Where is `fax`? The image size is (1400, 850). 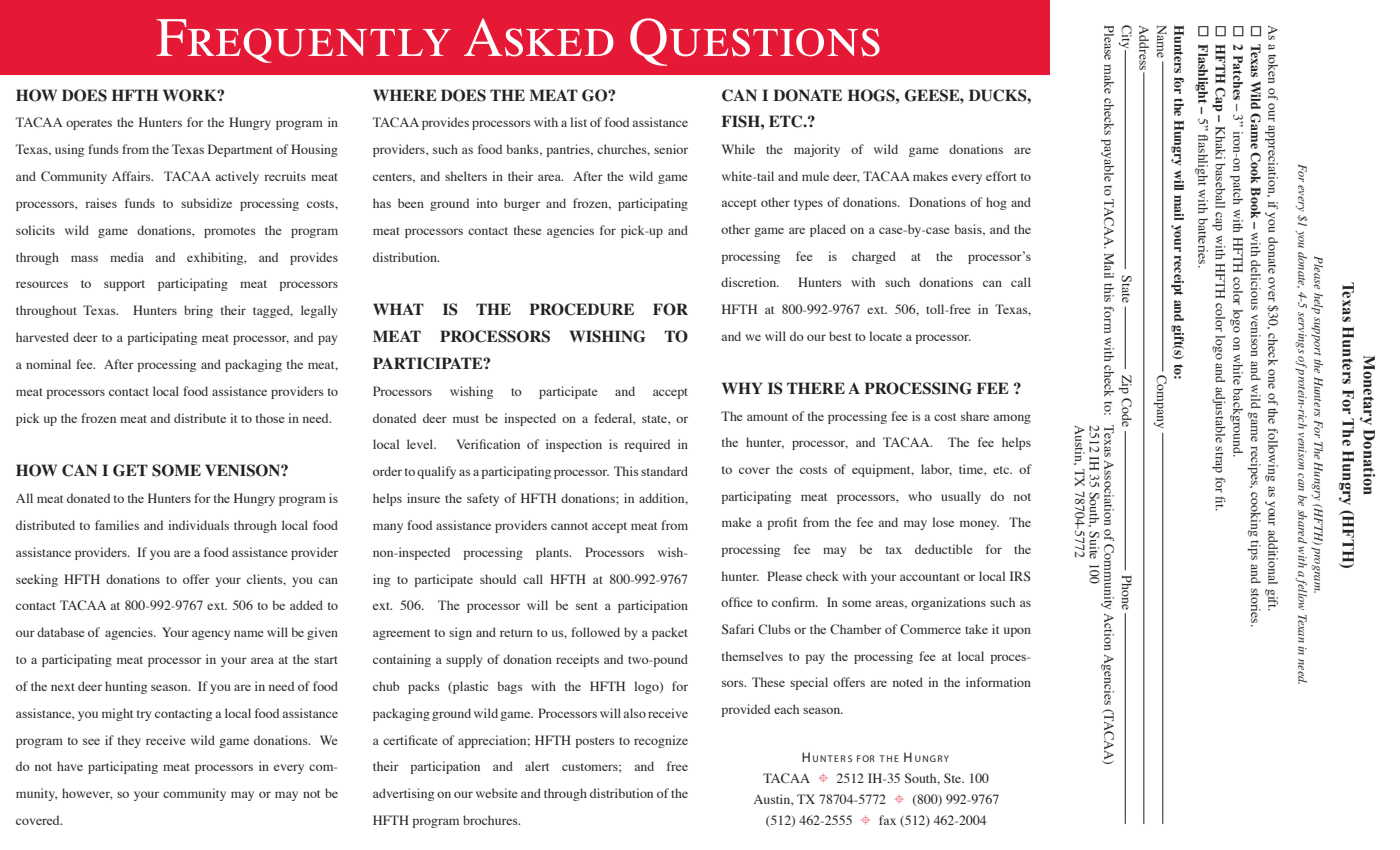 fax is located at coordinates (887, 820).
